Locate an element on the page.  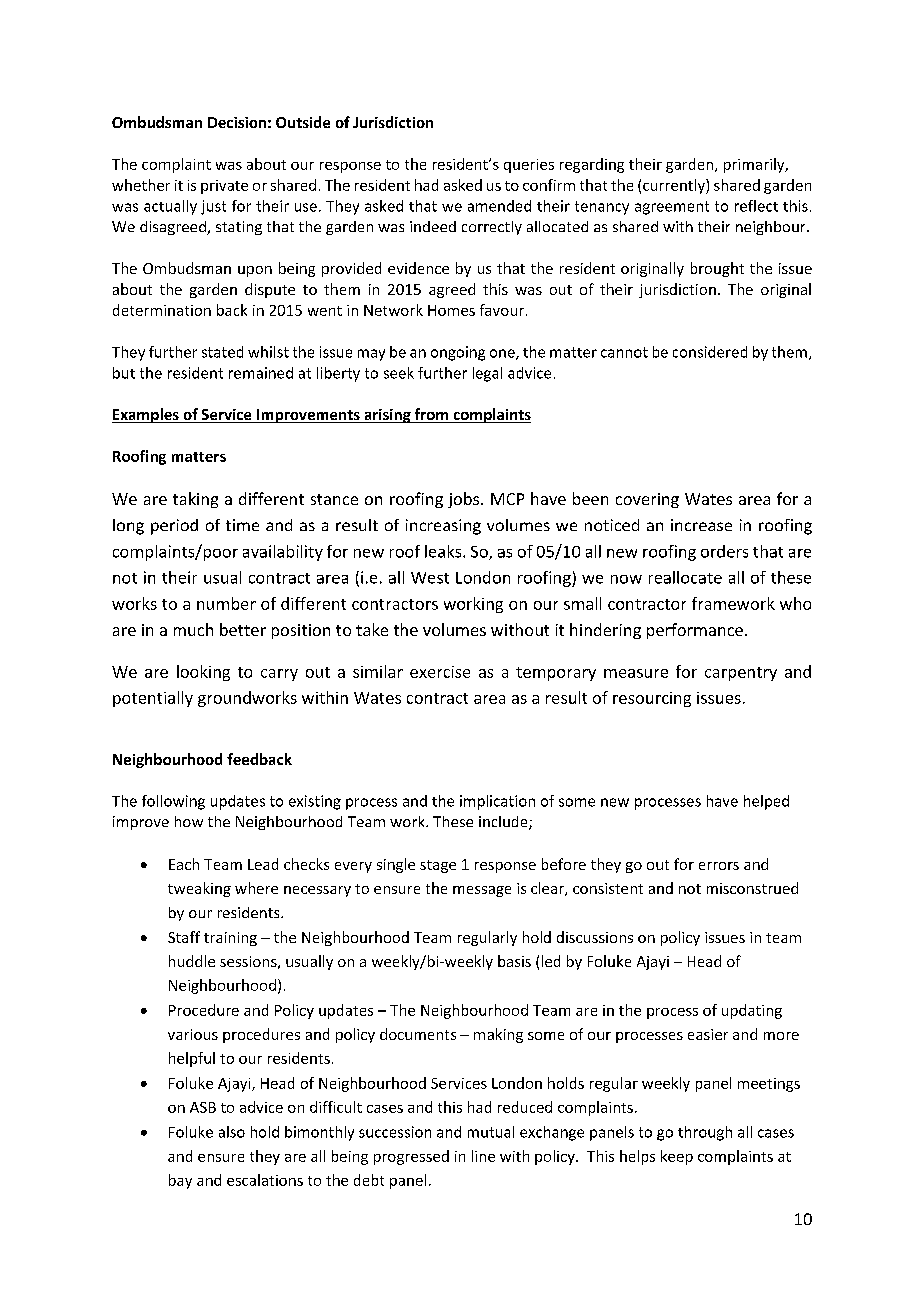
also is located at coordinates (232, 1132).
